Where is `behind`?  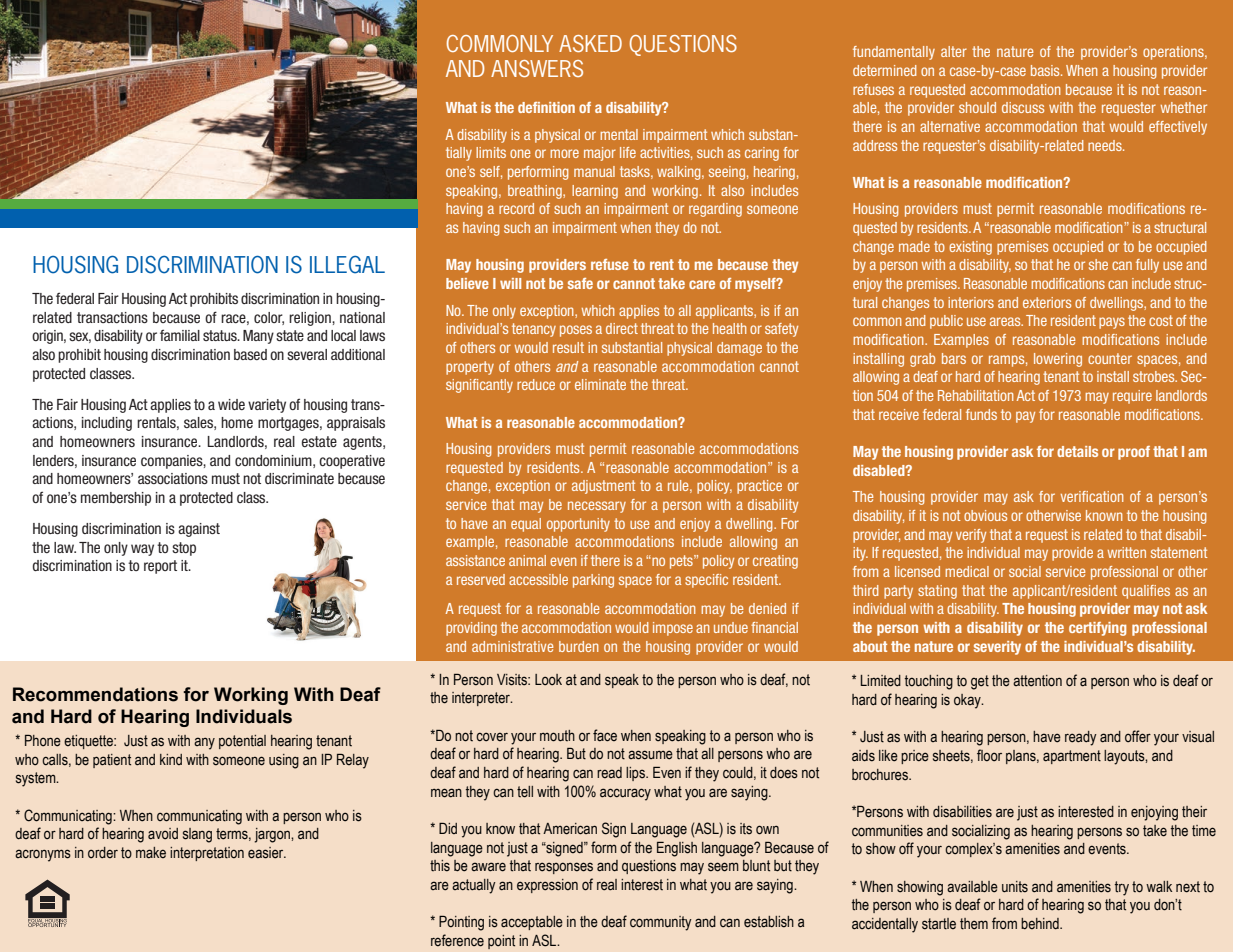
behind is located at coordinates (1041, 924).
